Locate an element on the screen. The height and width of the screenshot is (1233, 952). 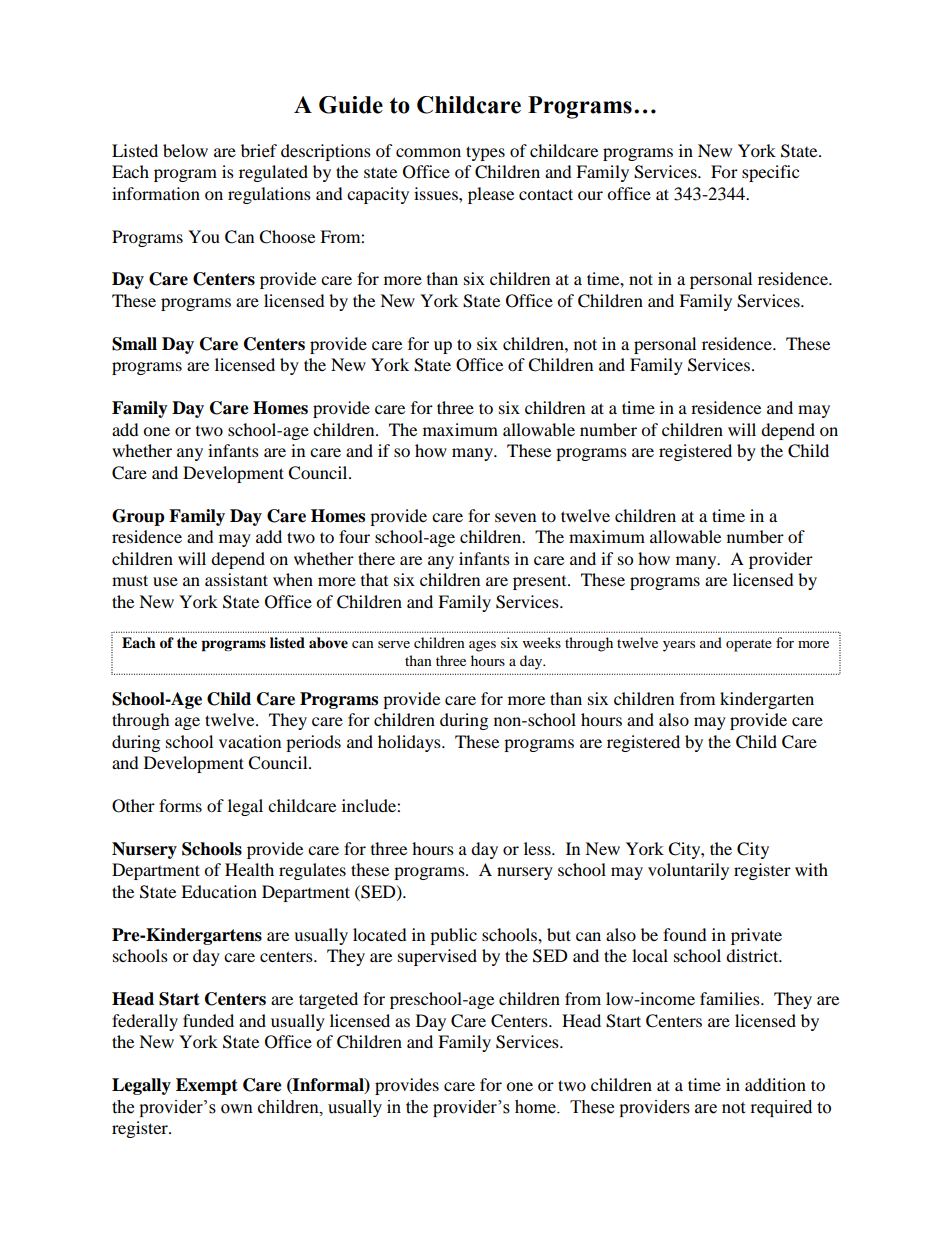
specific is located at coordinates (770, 173).
